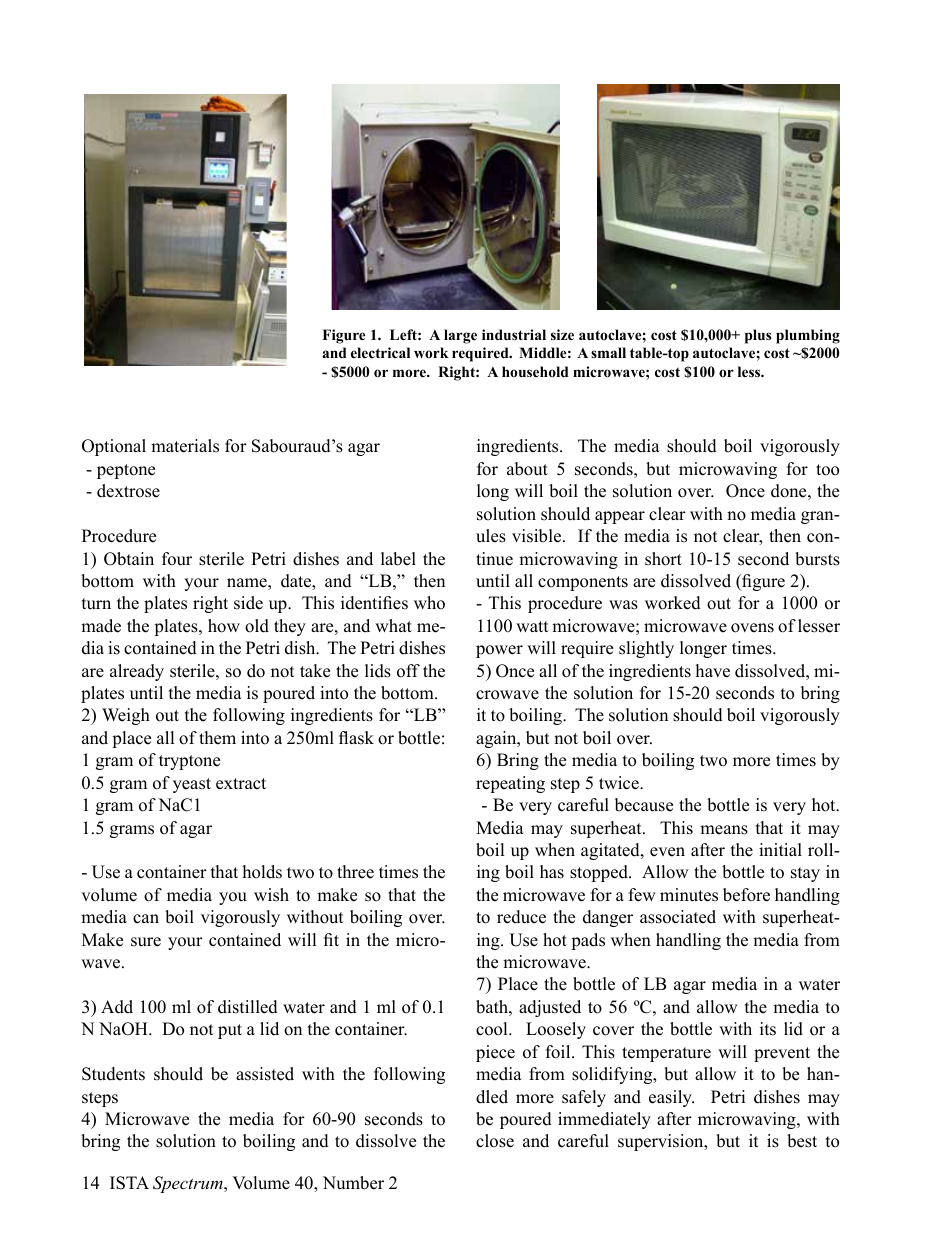 This image has height=1233, width=952. What do you see at coordinates (752, 628) in the image?
I see `ovens` at bounding box center [752, 628].
